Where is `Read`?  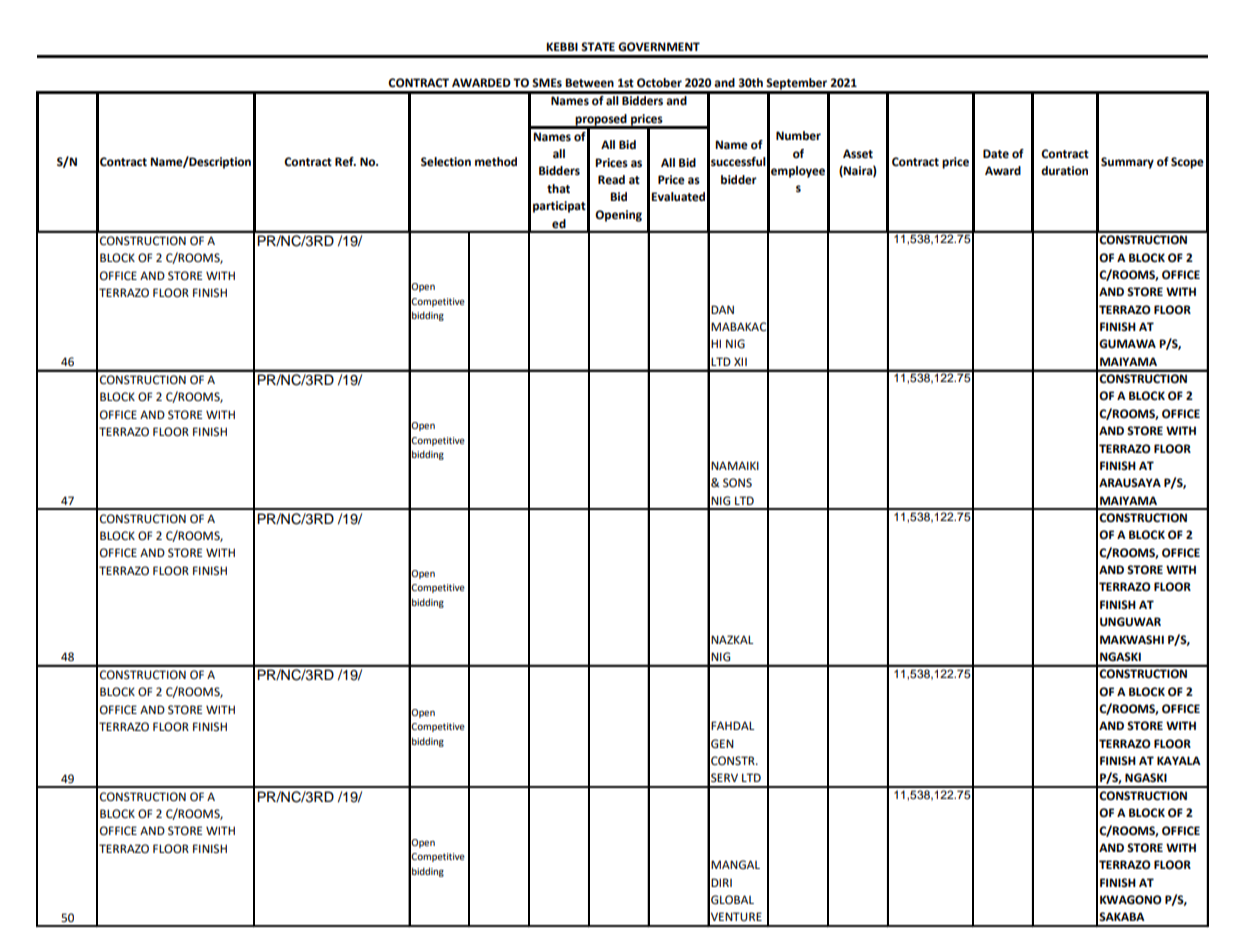
Read is located at coordinates (611, 180).
